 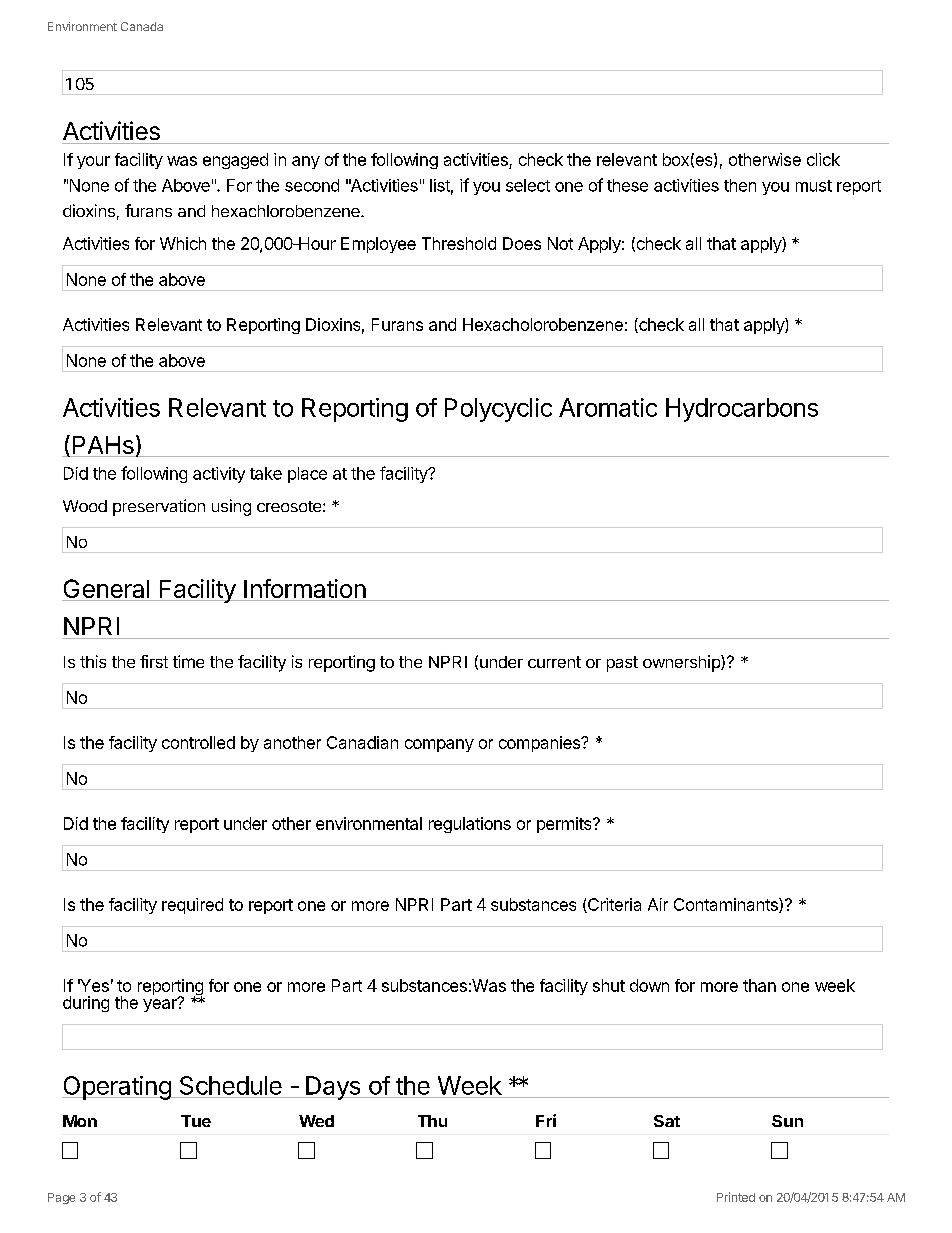 I want to click on Polycyclic, so click(x=498, y=410).
